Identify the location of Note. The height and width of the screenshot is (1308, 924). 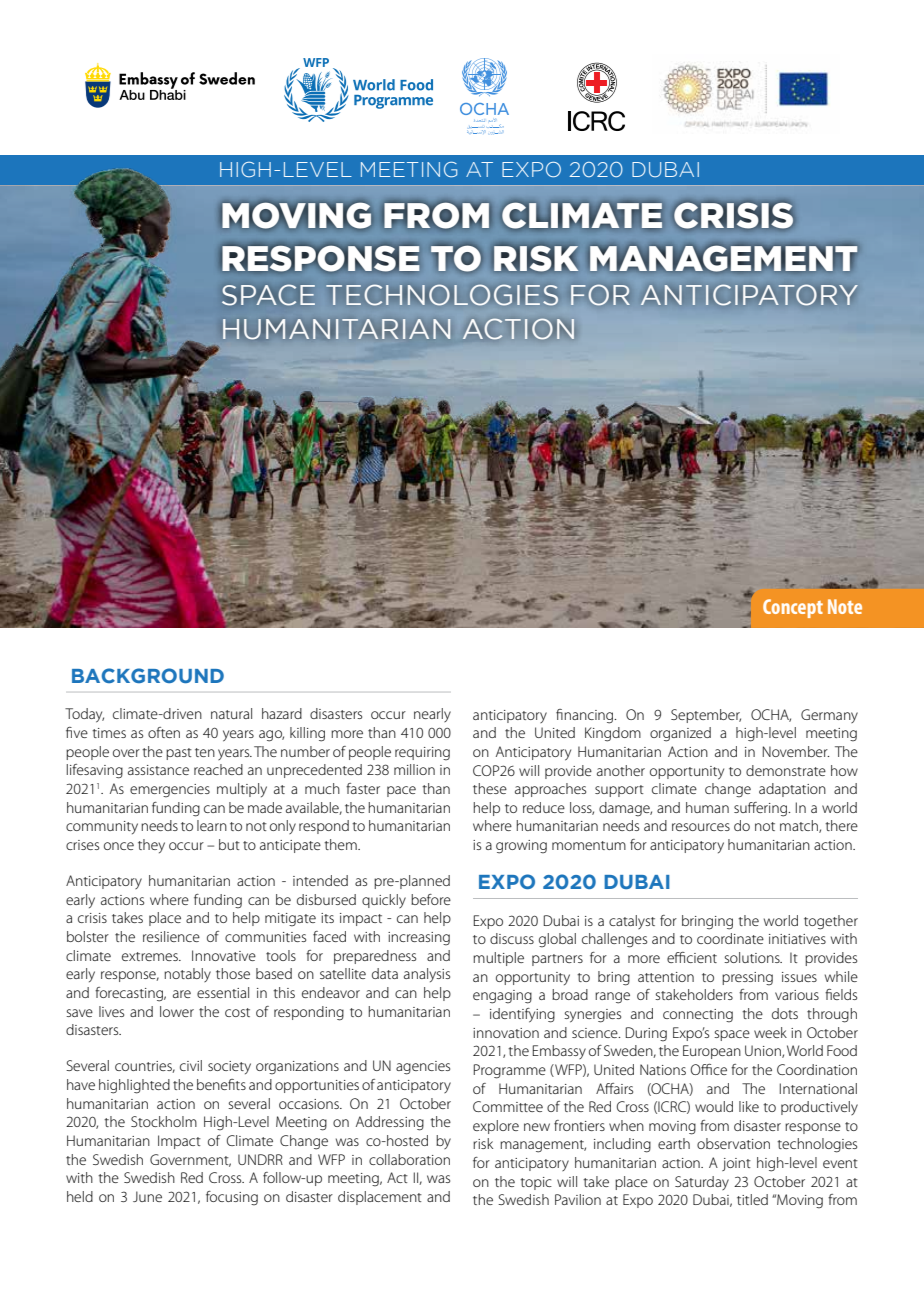
(845, 606).
